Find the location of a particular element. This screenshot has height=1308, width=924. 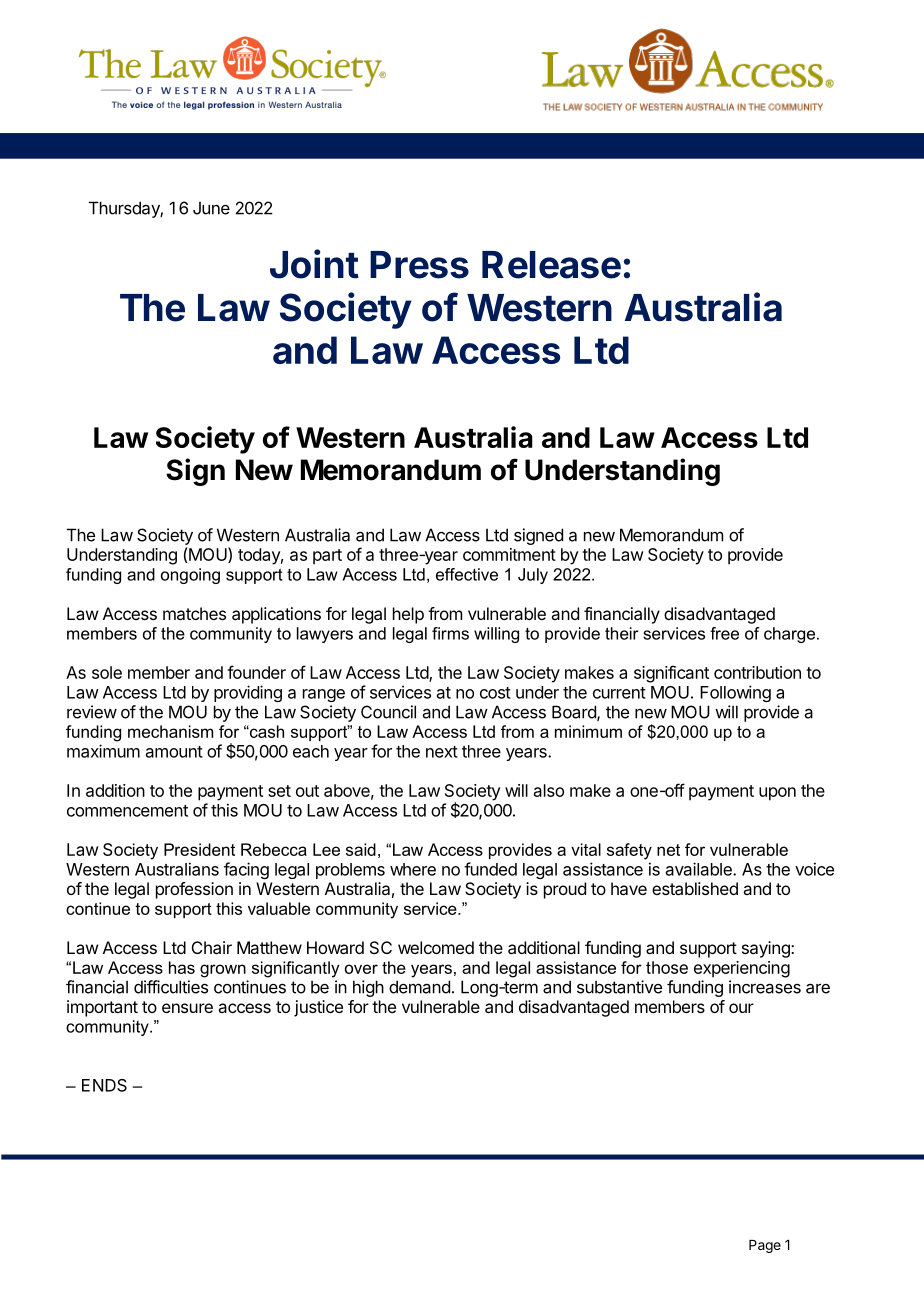

Press is located at coordinates (419, 265).
